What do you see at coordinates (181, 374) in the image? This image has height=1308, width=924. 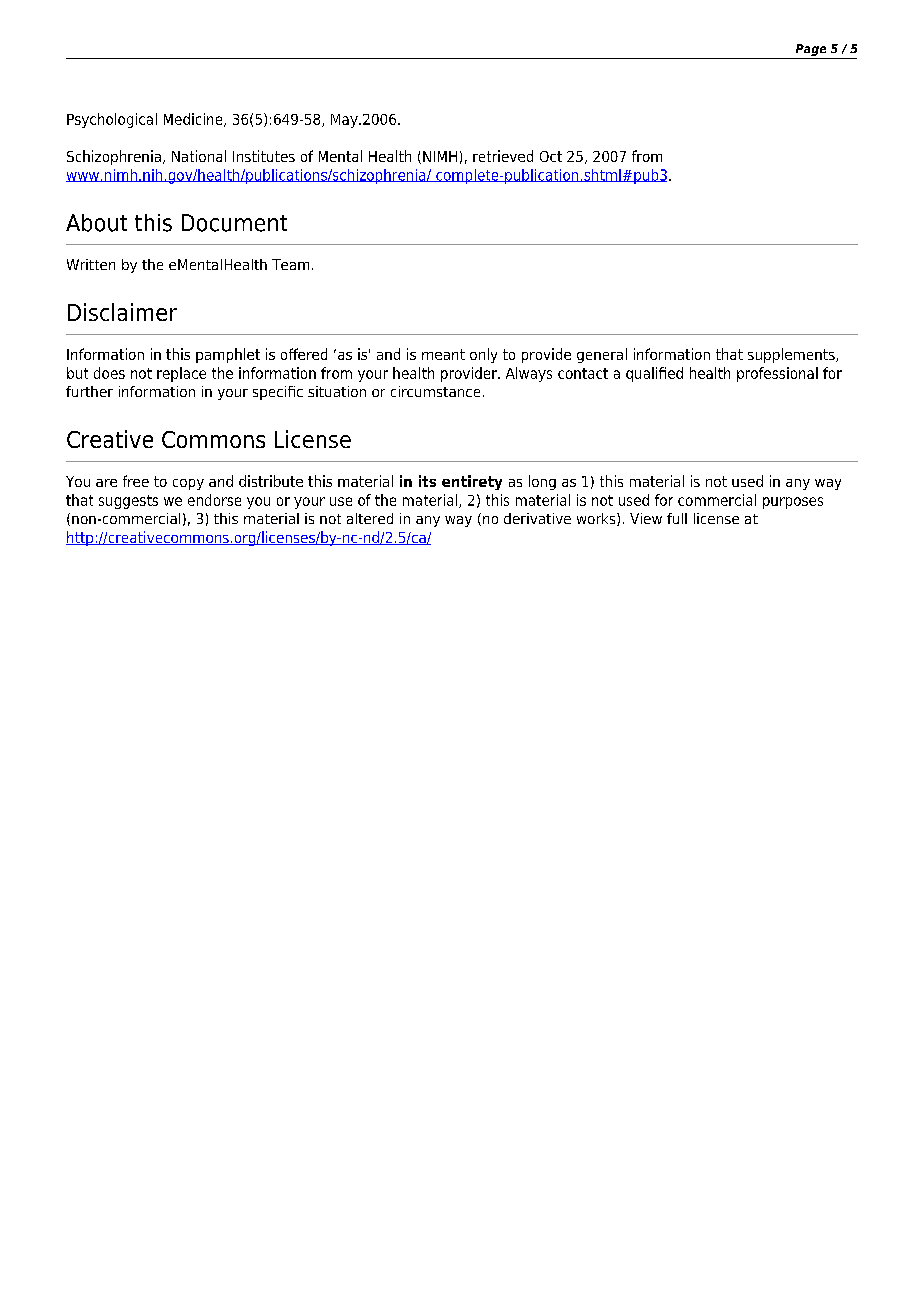 I see `replace` at bounding box center [181, 374].
